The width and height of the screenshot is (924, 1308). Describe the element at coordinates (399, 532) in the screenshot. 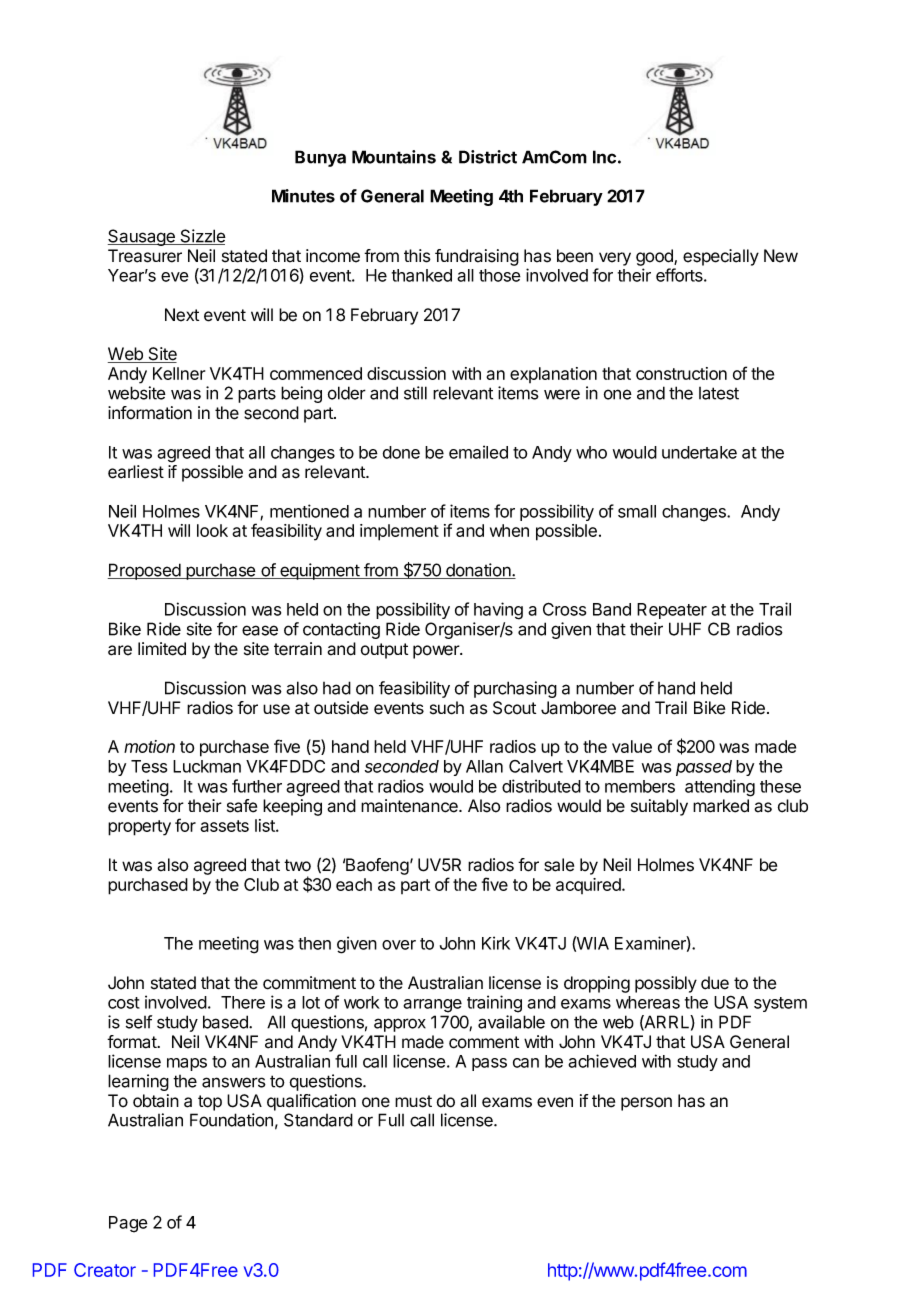

I see `implement` at that location.
